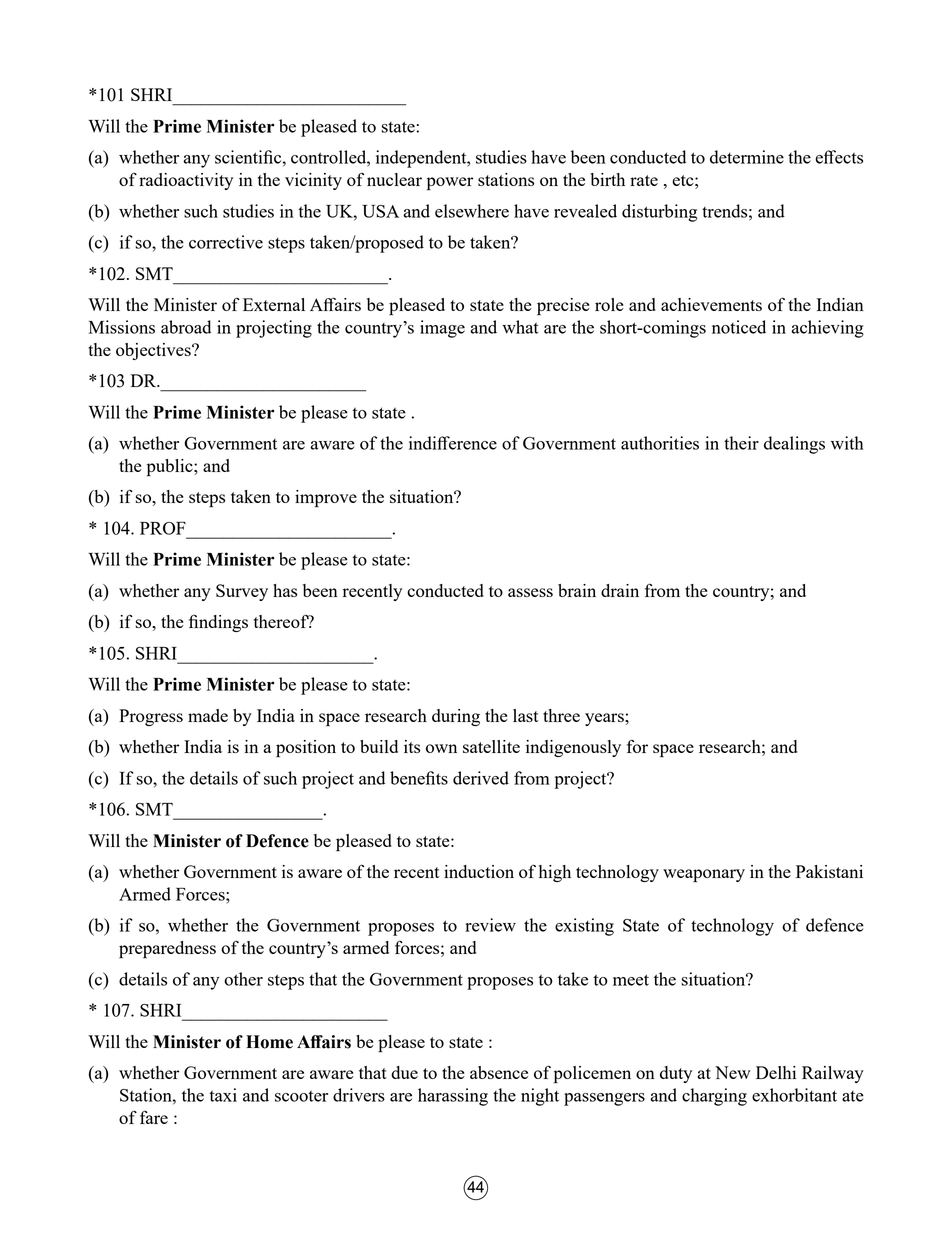 The width and height of the page is (952, 1233). I want to click on drain, so click(620, 590).
